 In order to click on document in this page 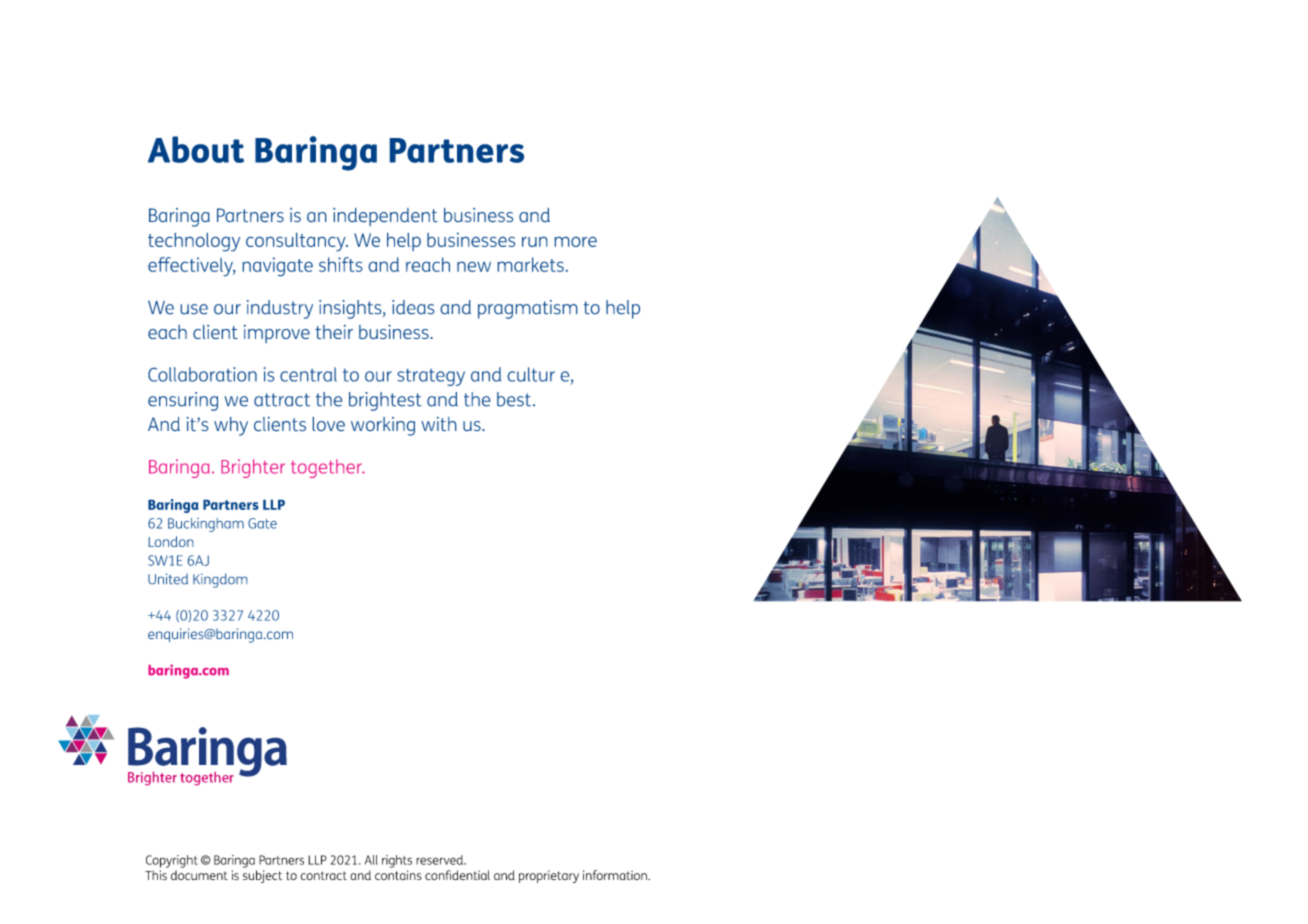, I will do `click(199, 875)`.
